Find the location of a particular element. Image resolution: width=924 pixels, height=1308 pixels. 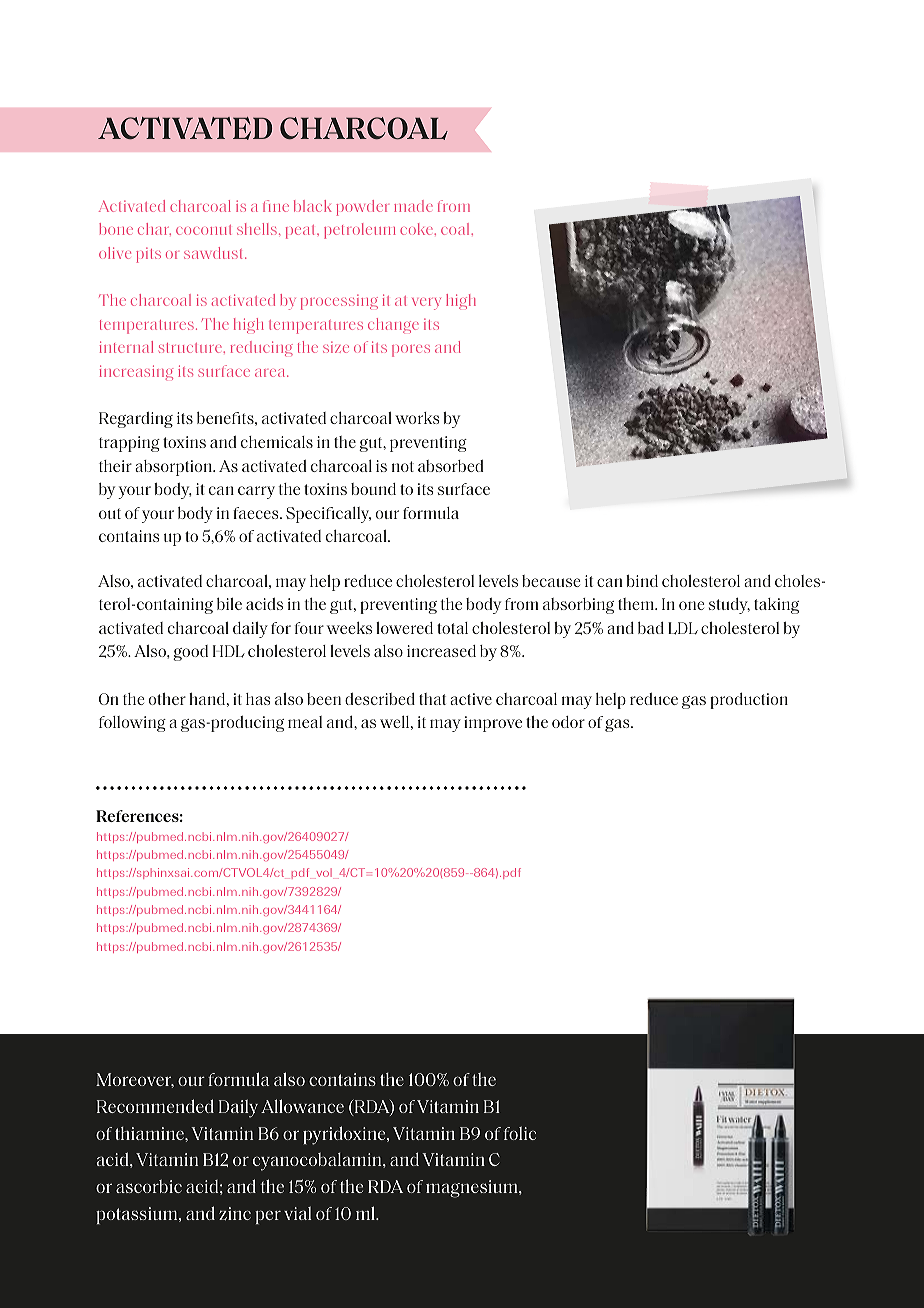

very is located at coordinates (426, 304).
